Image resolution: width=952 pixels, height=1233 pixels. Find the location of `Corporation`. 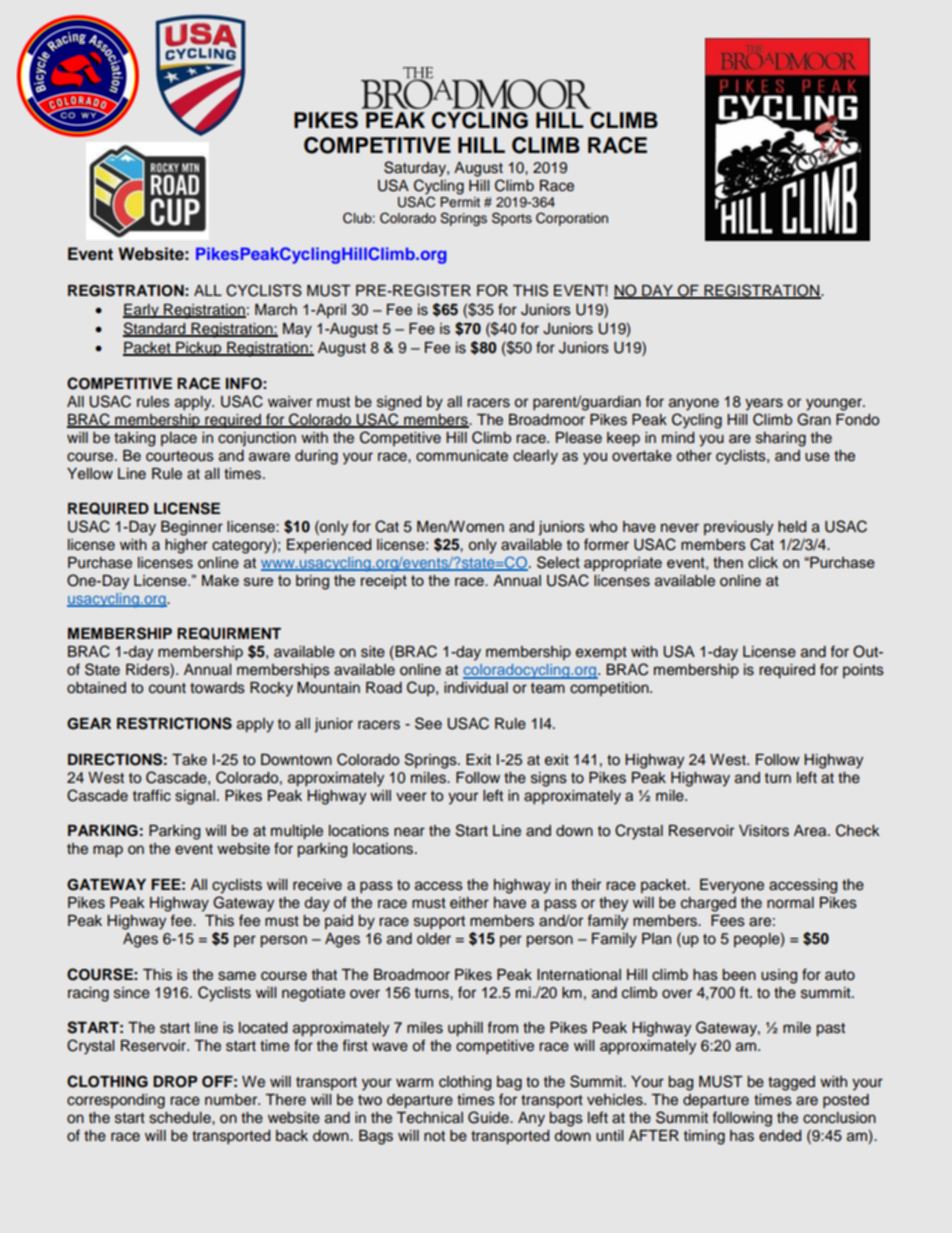

Corporation is located at coordinates (572, 219).
